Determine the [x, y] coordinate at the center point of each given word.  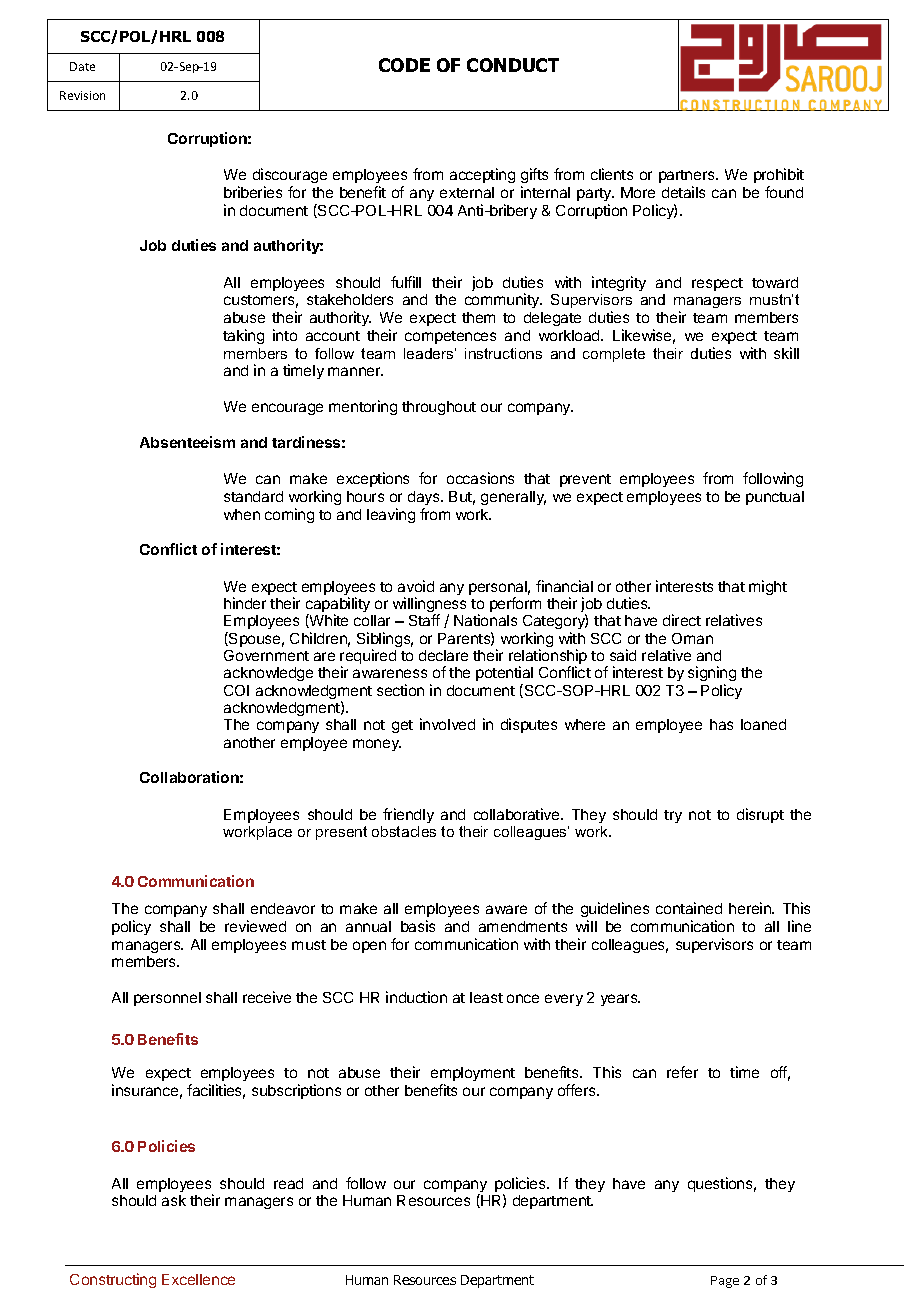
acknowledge [268, 674]
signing [712, 675]
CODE [404, 65]
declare [443, 655]
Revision [82, 95]
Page [725, 1282]
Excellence [198, 1279]
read [288, 1183]
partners [688, 176]
